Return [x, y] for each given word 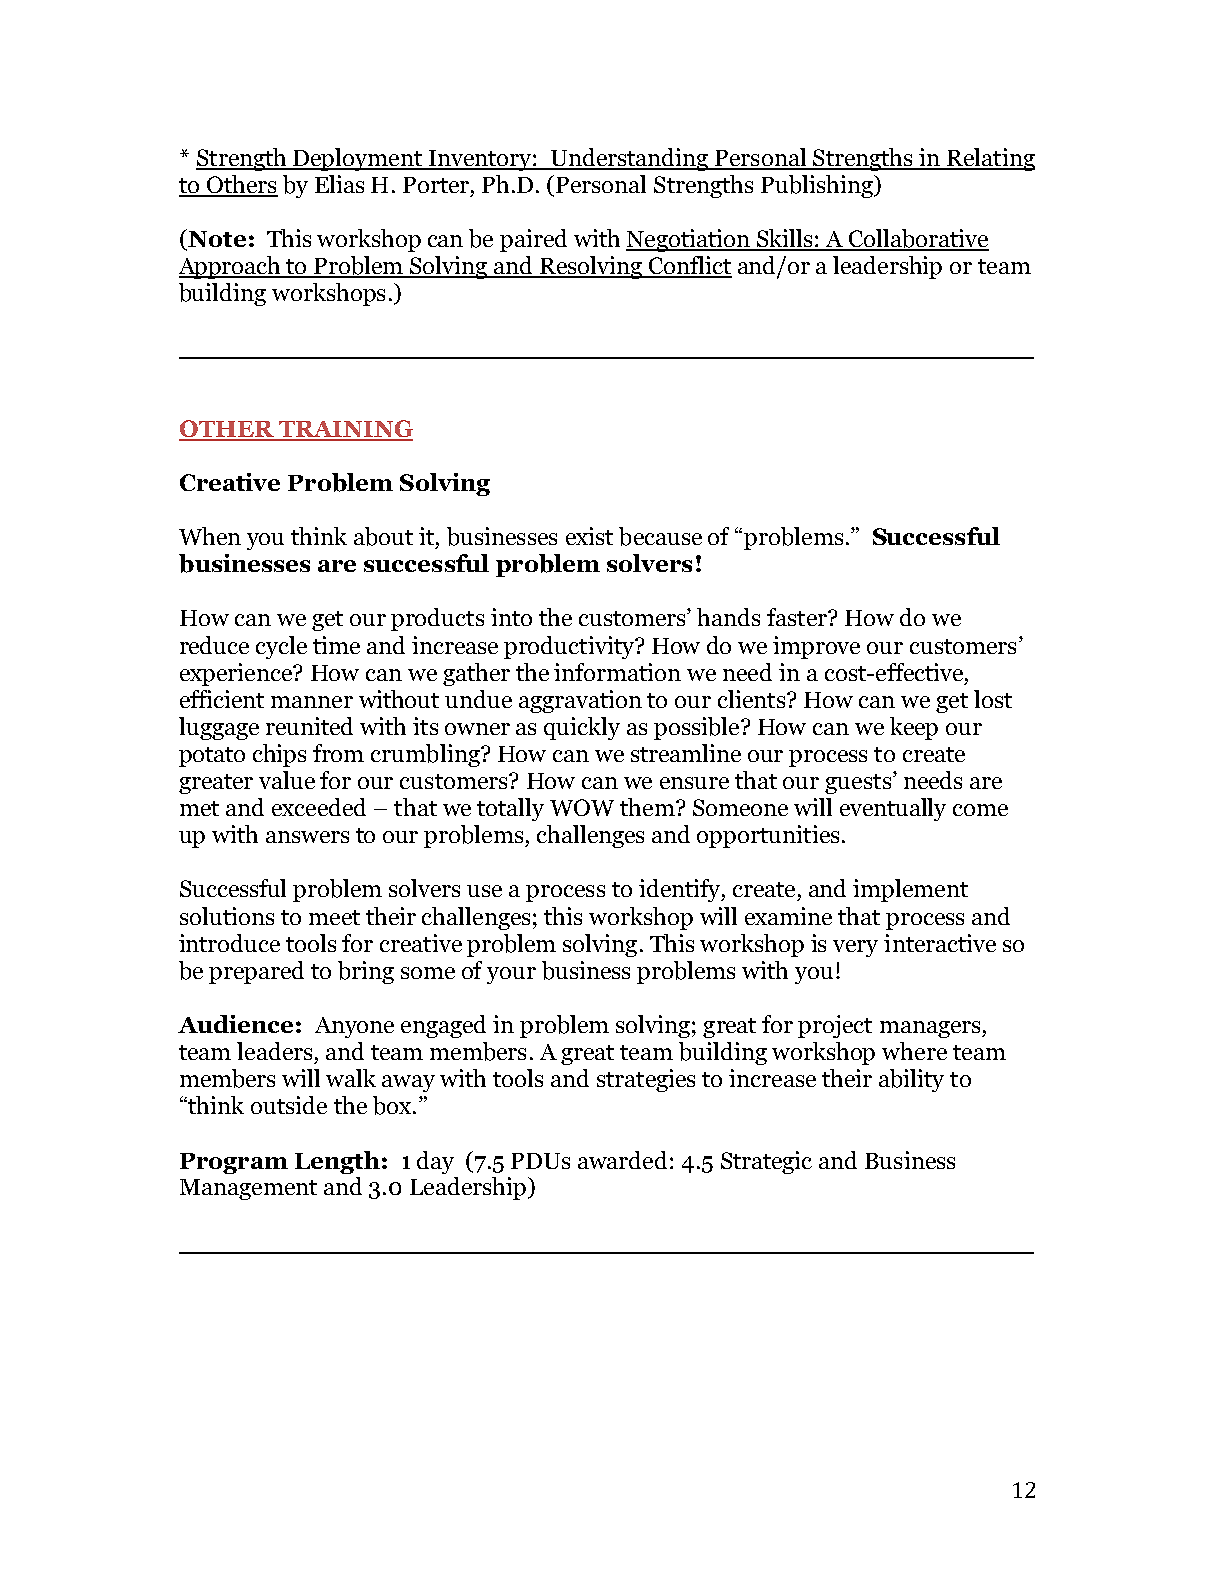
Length [337, 1162]
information [617, 672]
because [660, 536]
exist [589, 536]
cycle [281, 647]
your [511, 975]
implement [910, 890]
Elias [339, 184]
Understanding [630, 159]
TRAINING [344, 430]
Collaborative [918, 239]
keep [914, 728]
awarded [622, 1160]
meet [334, 917]
